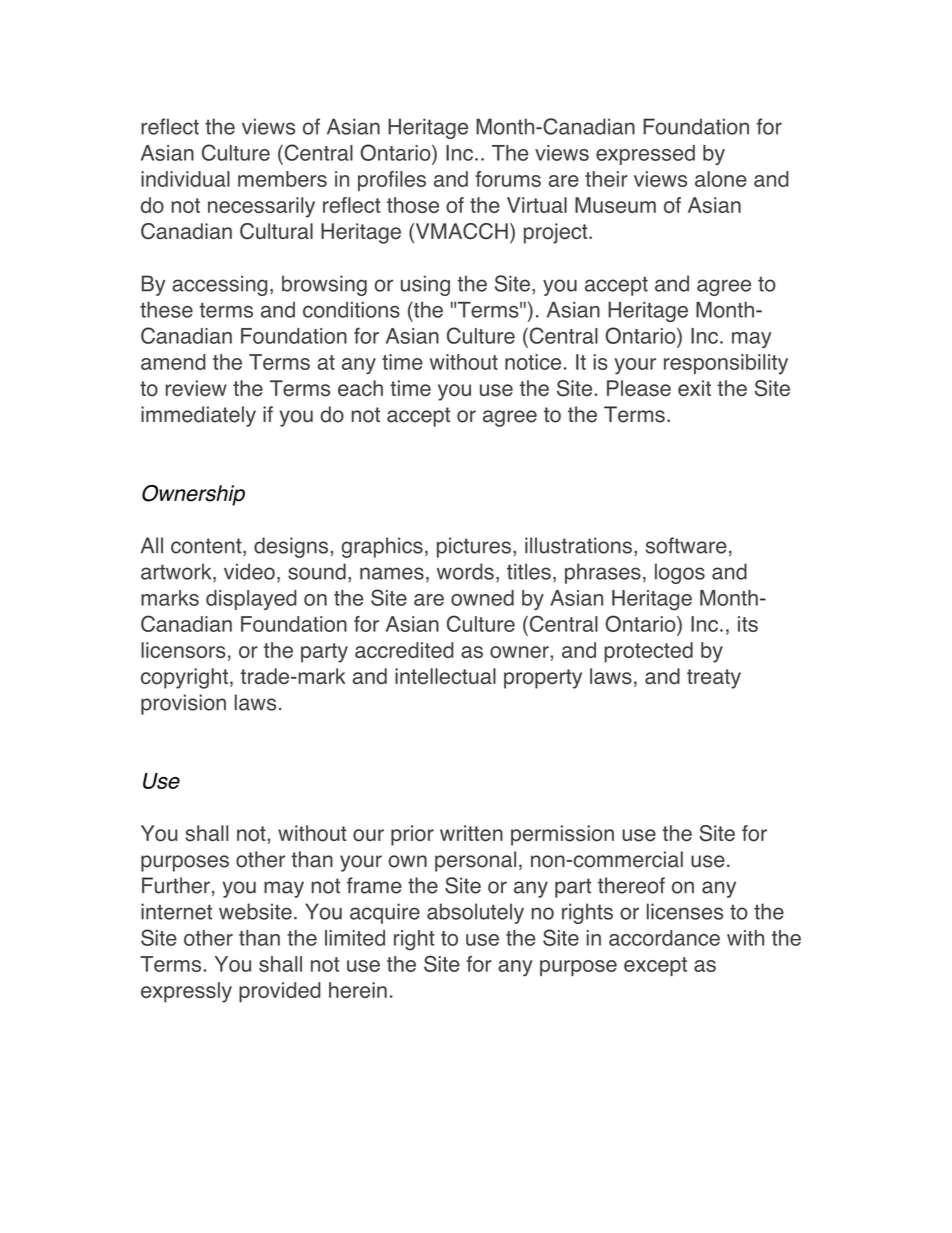 The height and width of the screenshot is (1233, 952). I want to click on video, so click(249, 571).
